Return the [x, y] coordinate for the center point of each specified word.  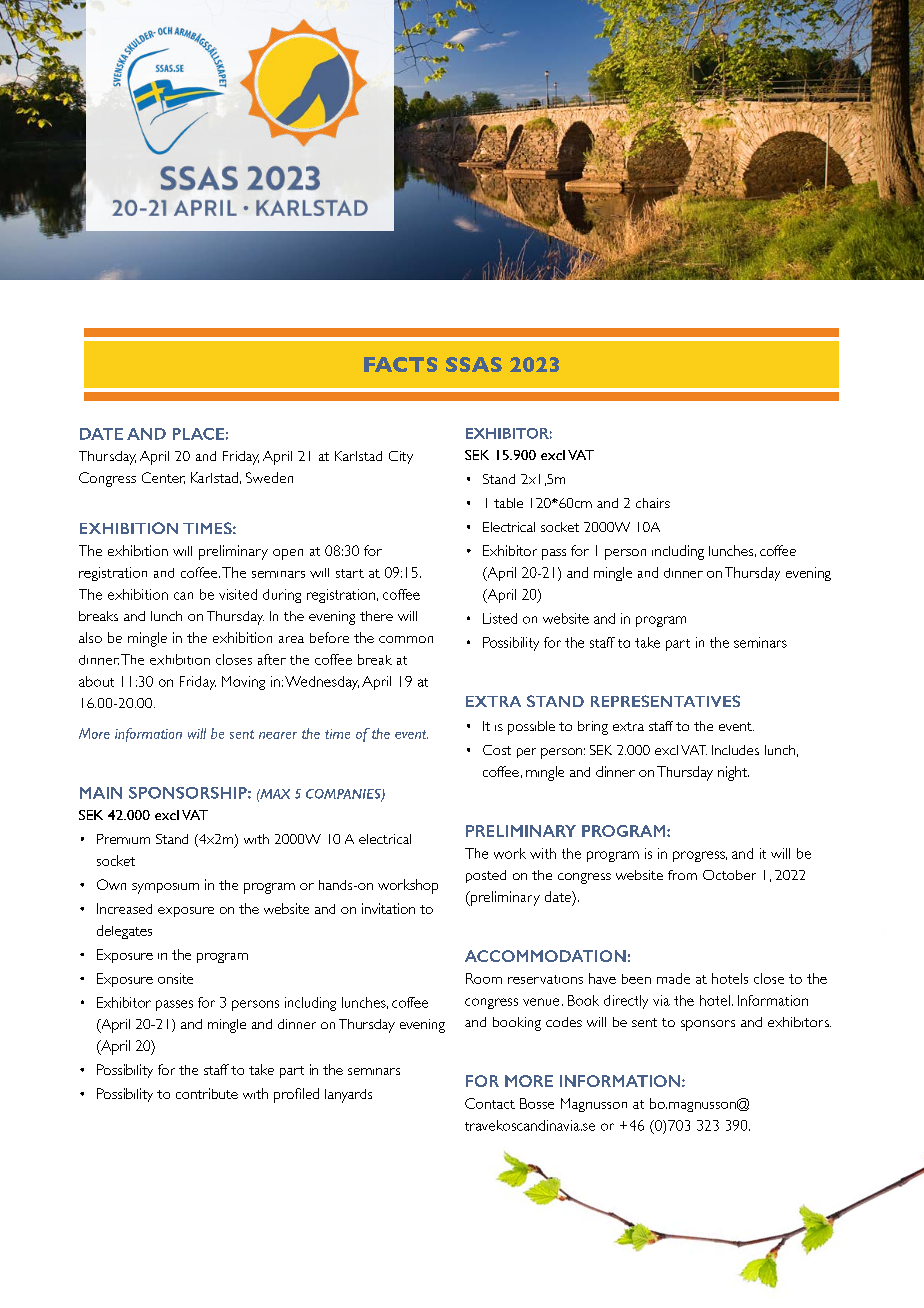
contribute [207, 1093]
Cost [497, 750]
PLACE [198, 434]
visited [238, 594]
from [682, 875]
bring [593, 728]
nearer [278, 735]
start [350, 573]
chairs [653, 503]
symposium [165, 888]
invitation [388, 908]
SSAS [474, 364]
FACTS [400, 364]
